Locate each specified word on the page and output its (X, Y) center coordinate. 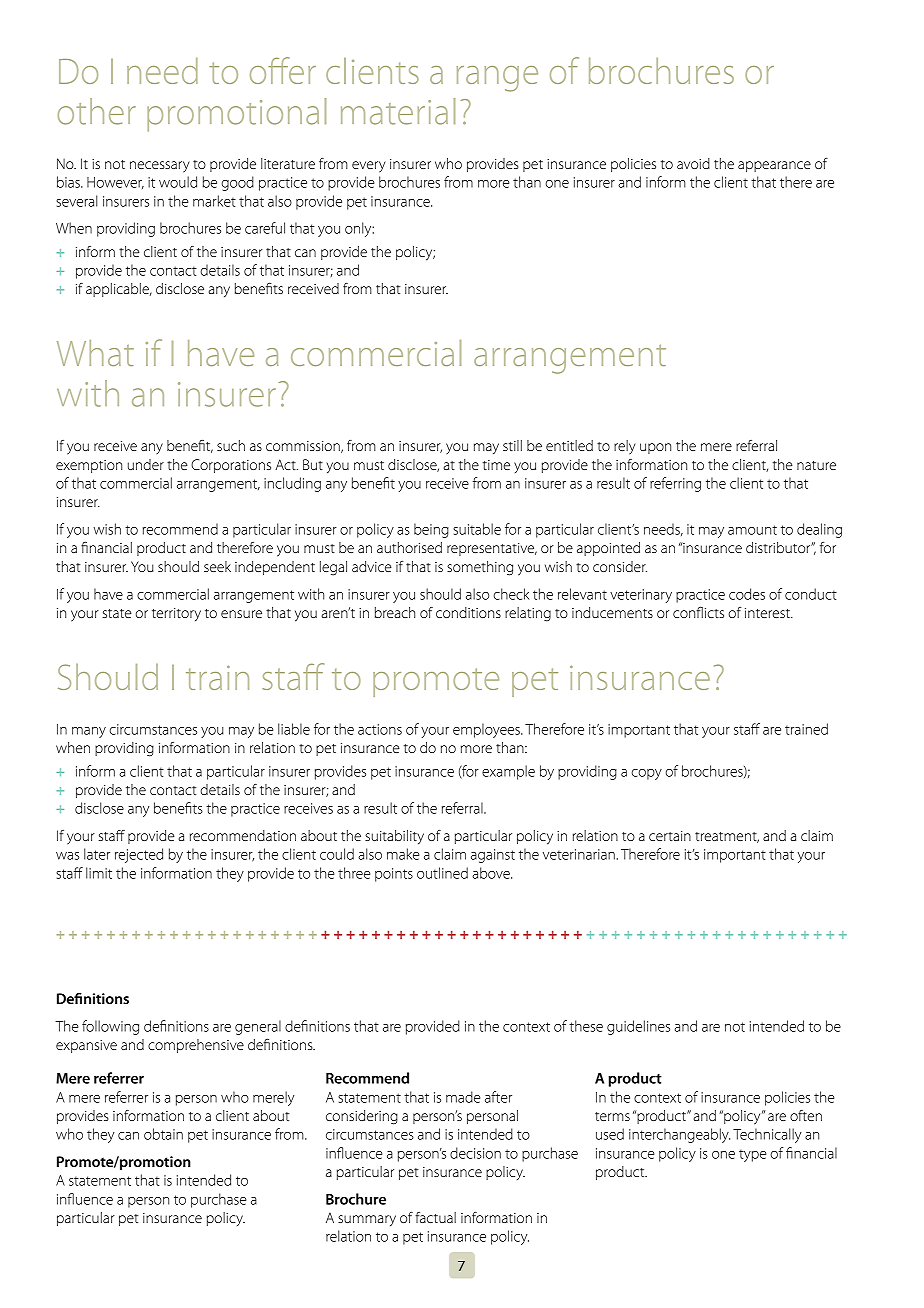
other (96, 111)
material (398, 111)
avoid (693, 163)
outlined (442, 873)
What (95, 353)
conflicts (698, 612)
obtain (163, 1134)
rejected (139, 855)
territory (176, 614)
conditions (468, 612)
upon (655, 448)
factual (435, 1217)
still (512, 445)
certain (670, 836)
